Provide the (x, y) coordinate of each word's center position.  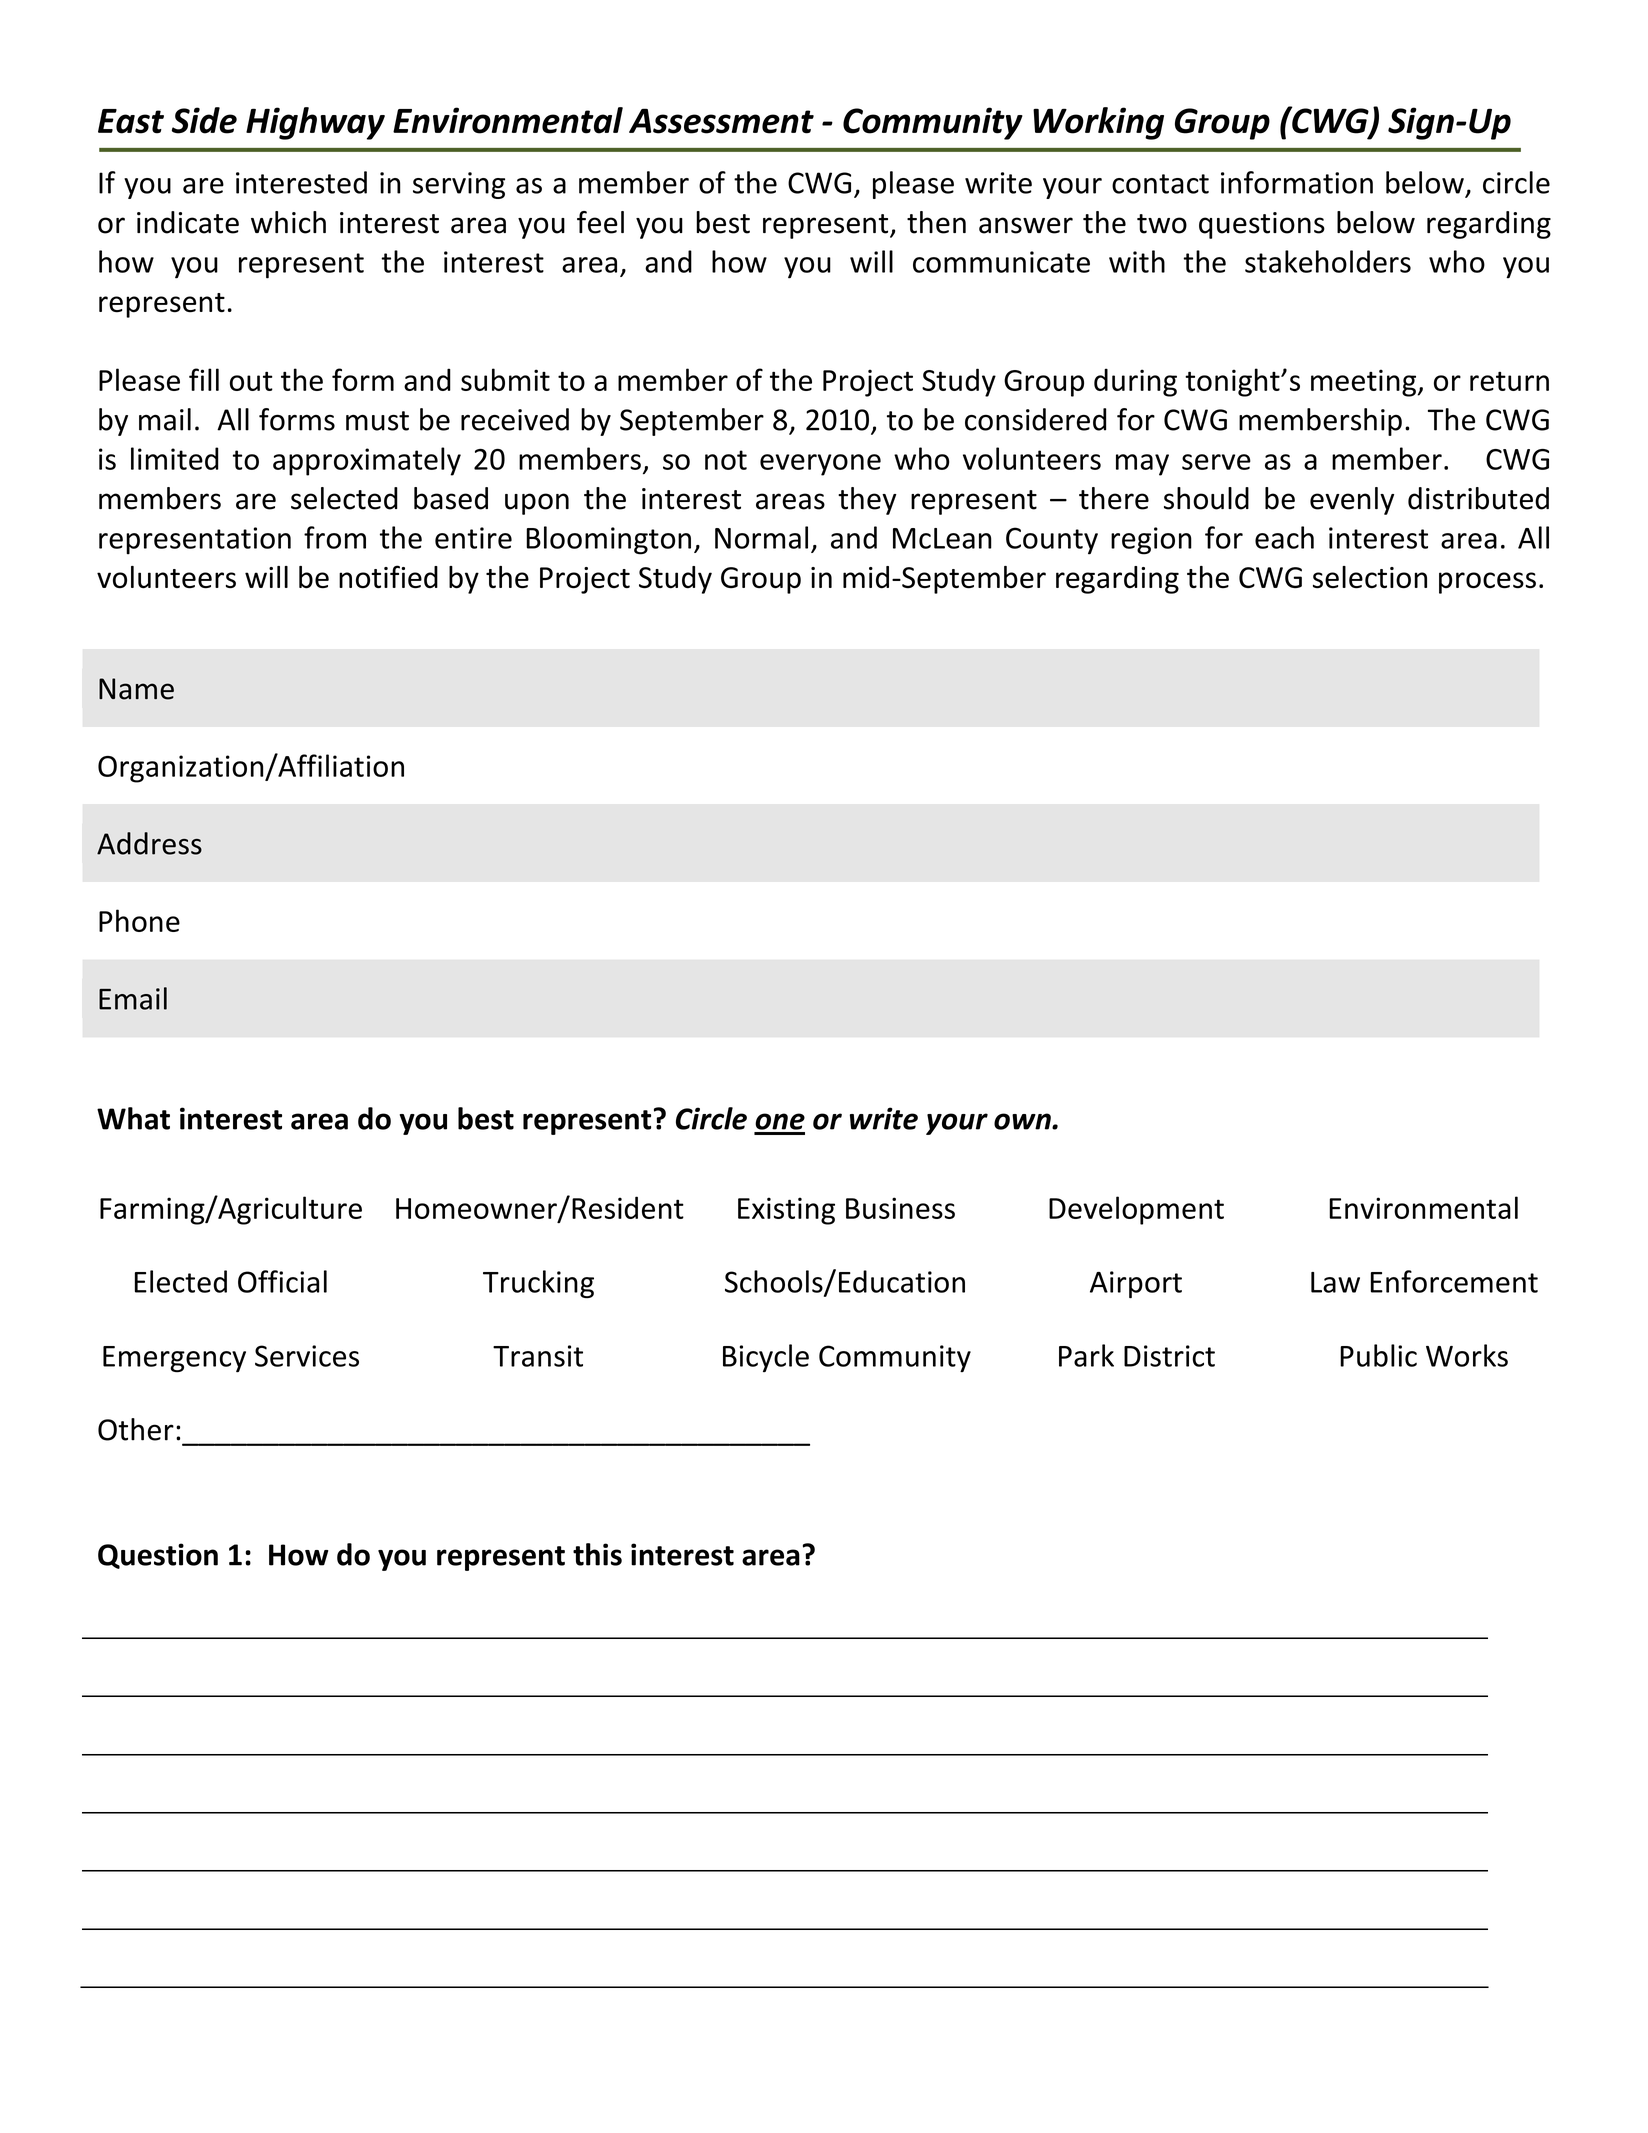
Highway (315, 123)
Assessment (721, 121)
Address (149, 843)
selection (1370, 577)
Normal (761, 537)
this (597, 1554)
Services (307, 1356)
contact (1160, 184)
